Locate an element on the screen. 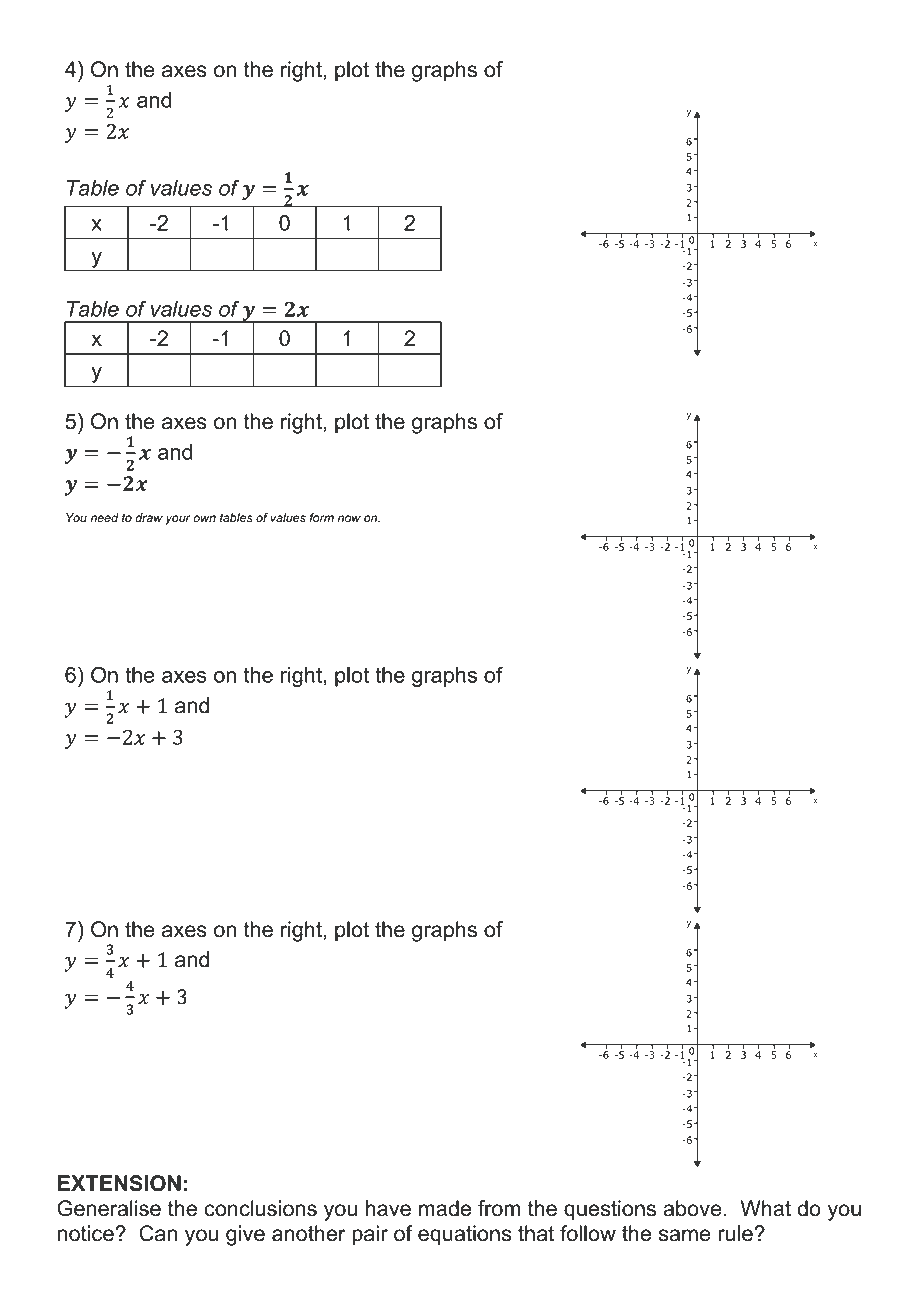 This screenshot has height=1308, width=924. form is located at coordinates (321, 518).
